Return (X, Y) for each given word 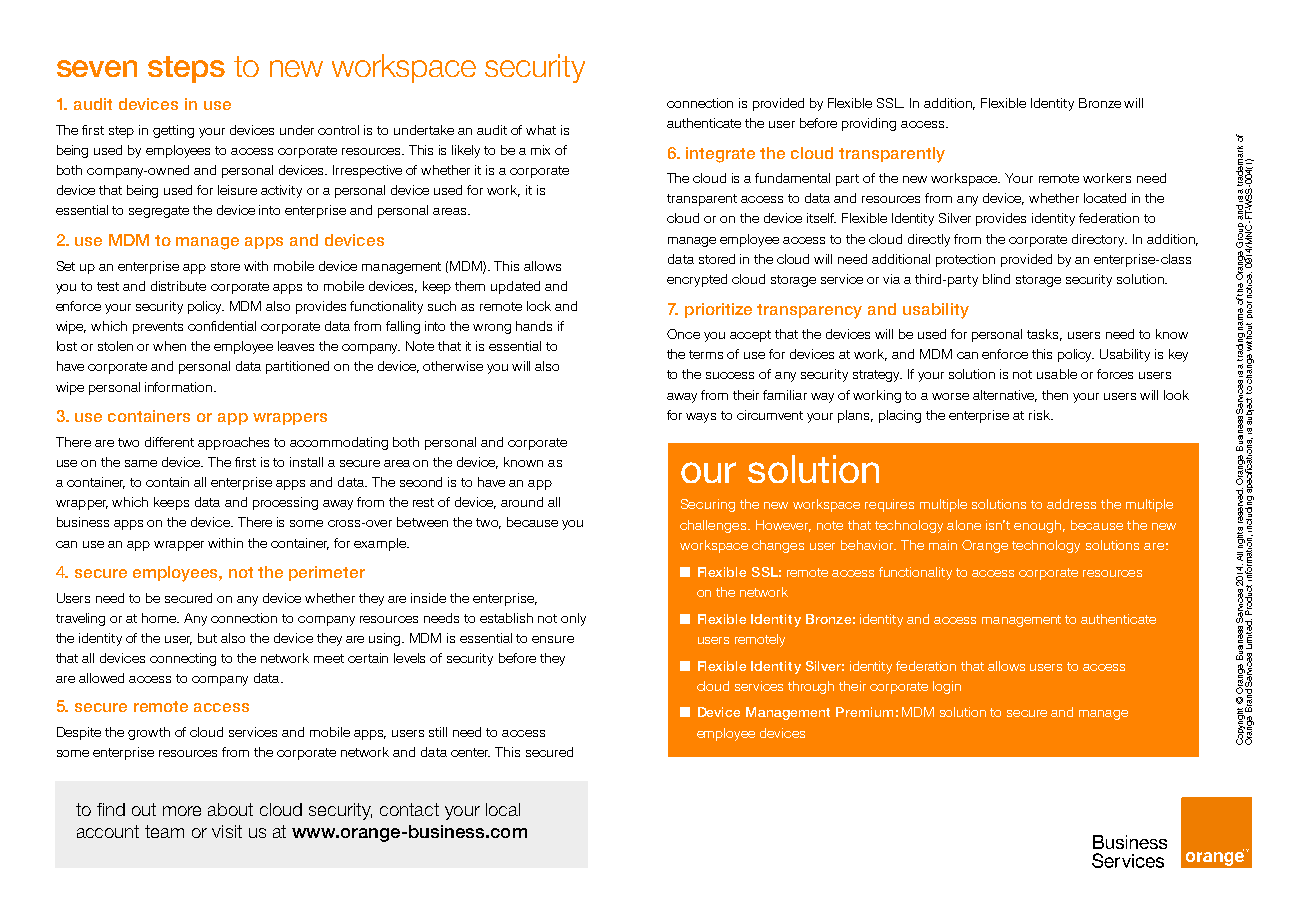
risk (1041, 415)
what (541, 130)
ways (701, 418)
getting (173, 131)
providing (869, 124)
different (169, 442)
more (182, 811)
